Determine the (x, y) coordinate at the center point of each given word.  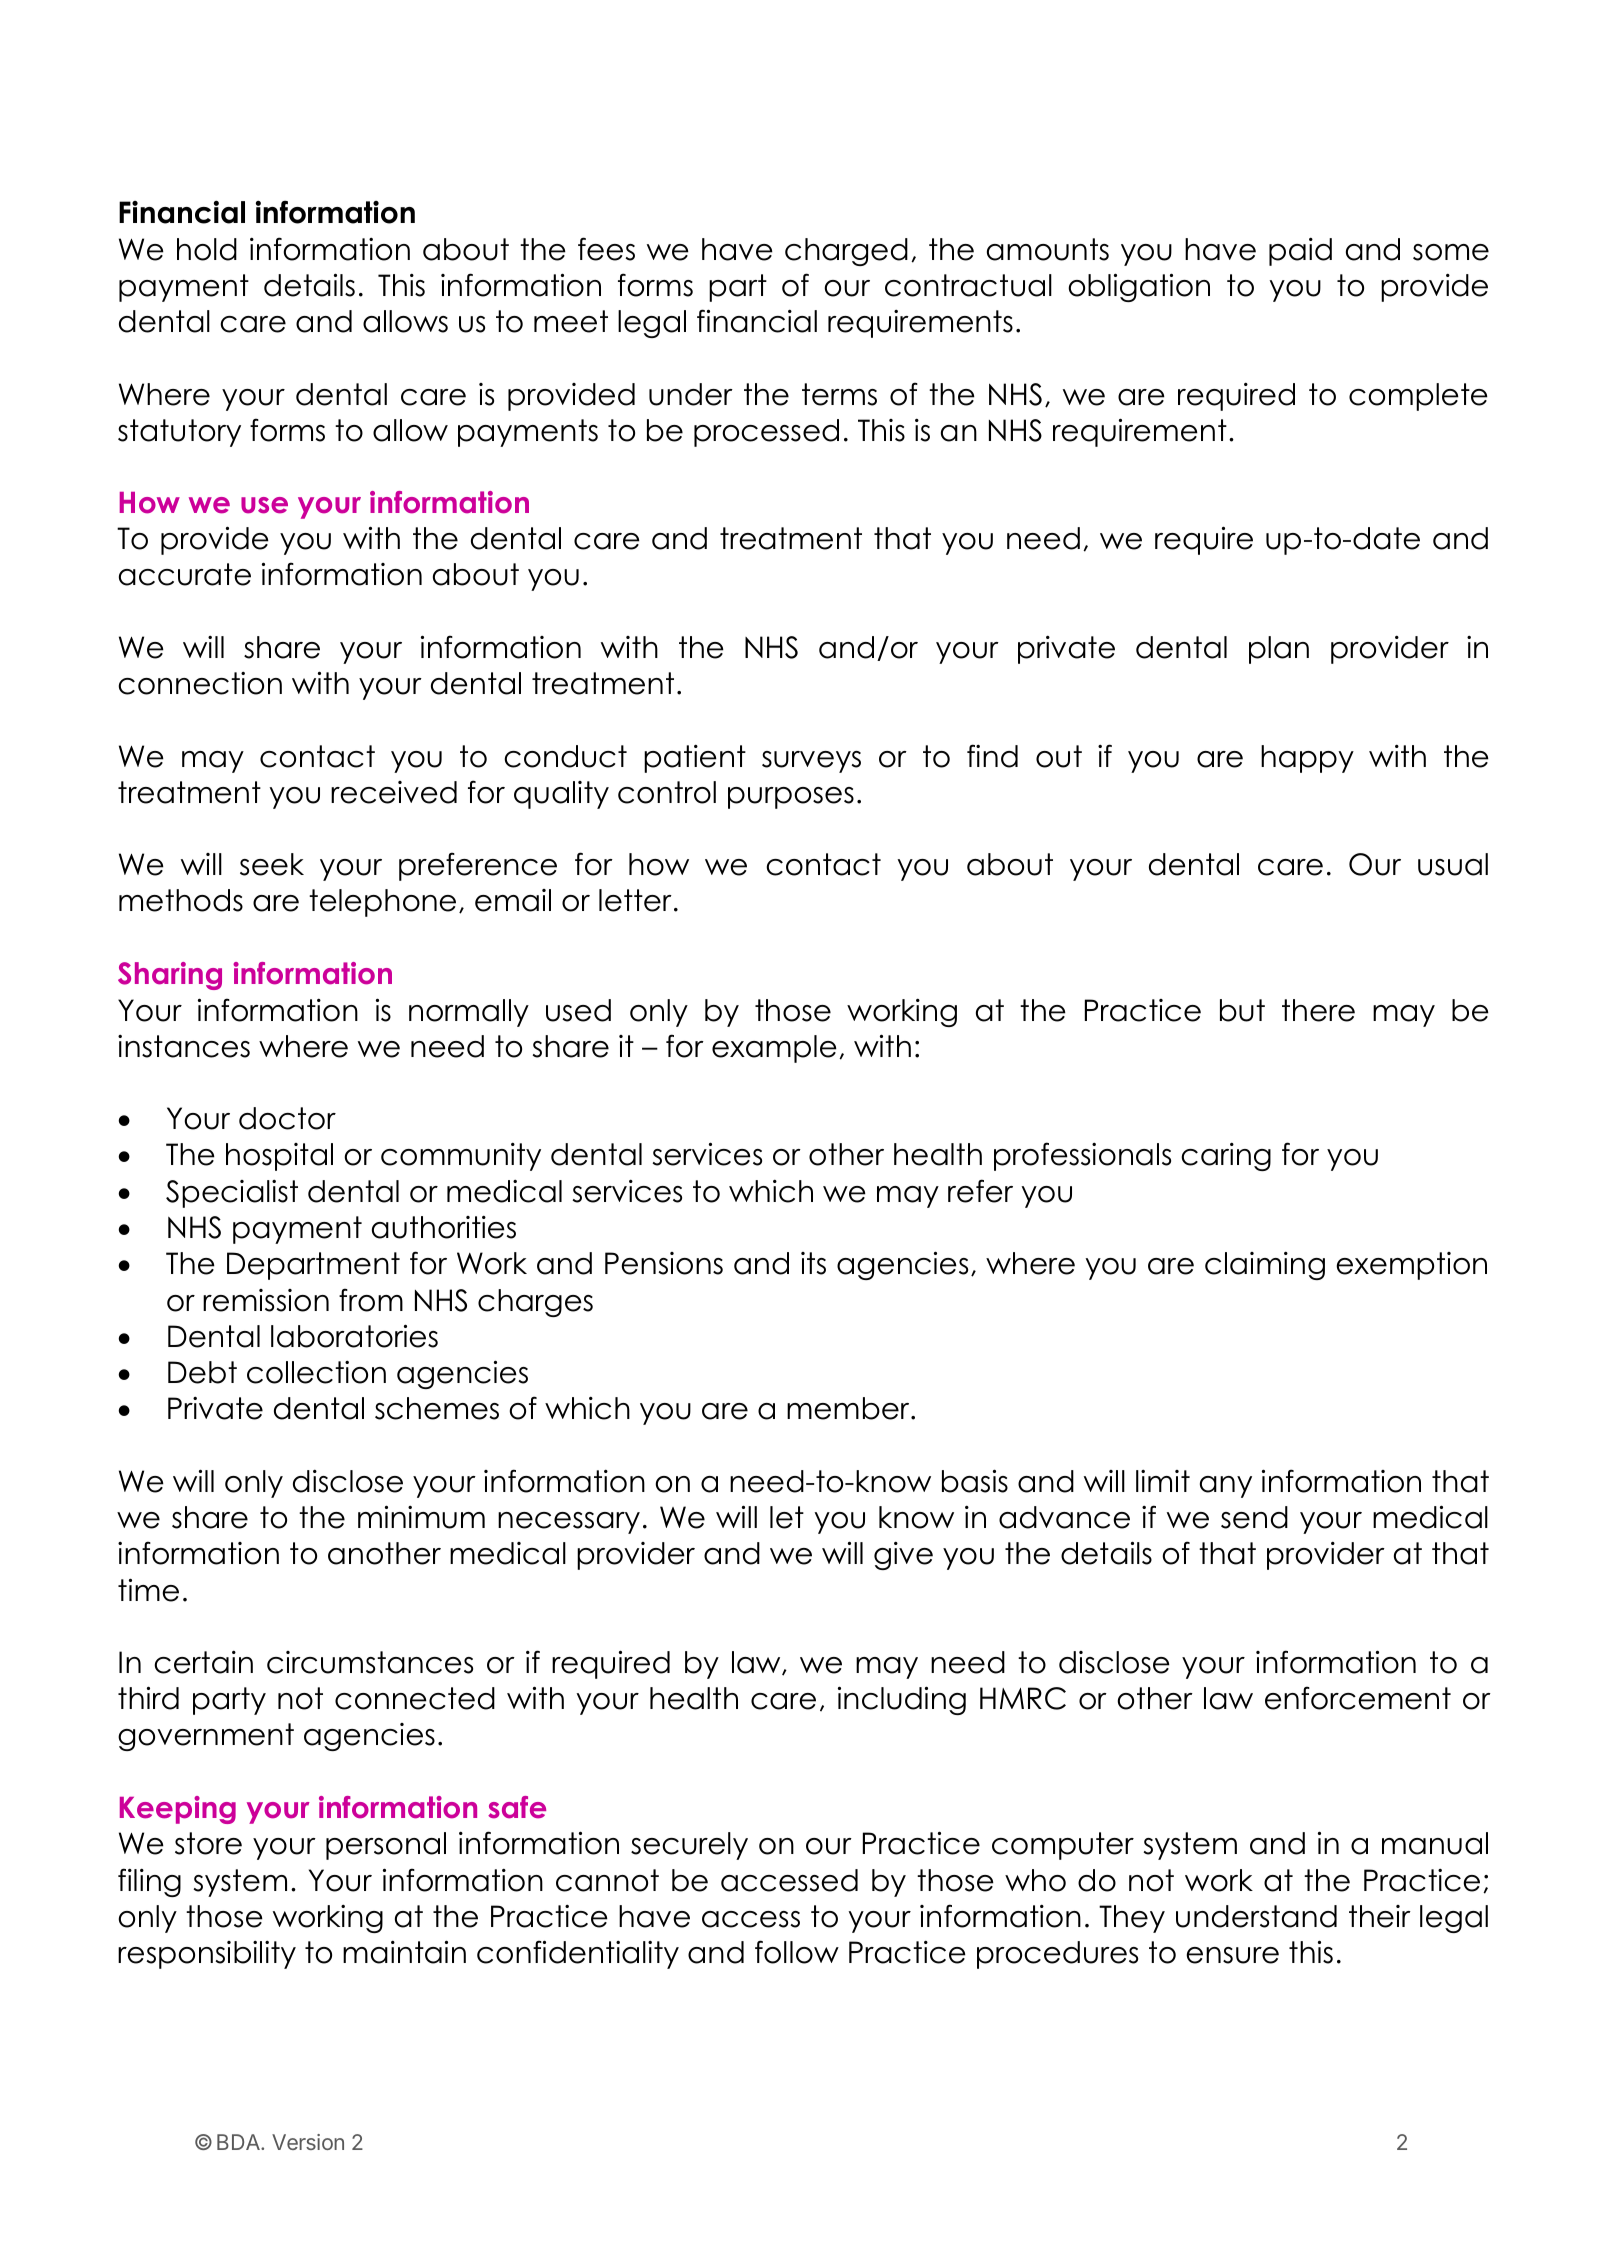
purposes (791, 798)
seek (272, 864)
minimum (421, 1517)
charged (846, 252)
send (1254, 1517)
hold (207, 249)
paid (1300, 252)
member (849, 1408)
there (1318, 1010)
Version (308, 2142)
